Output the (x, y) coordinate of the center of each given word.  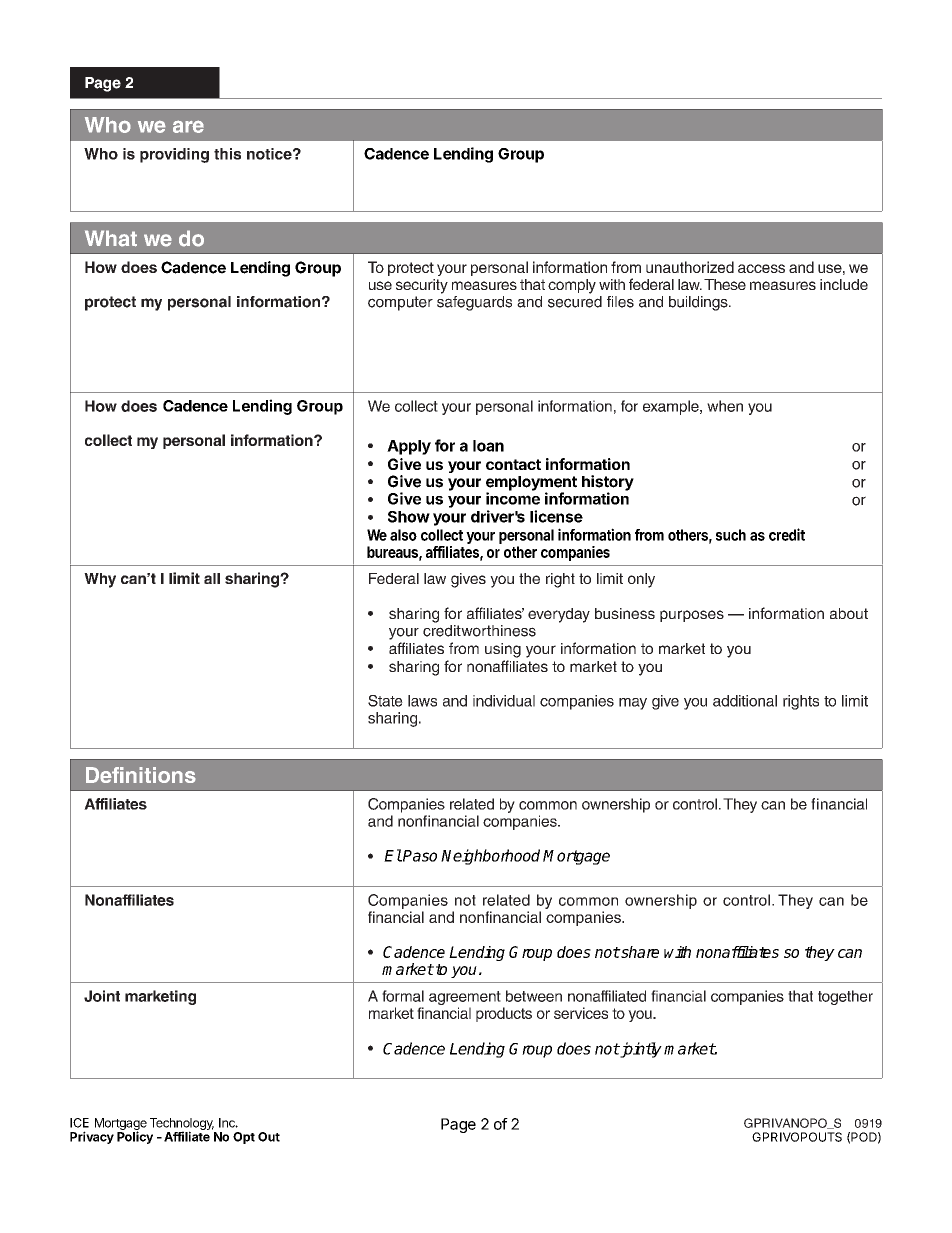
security (422, 286)
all (212, 578)
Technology (182, 1125)
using (503, 650)
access (761, 268)
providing (174, 155)
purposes (692, 616)
